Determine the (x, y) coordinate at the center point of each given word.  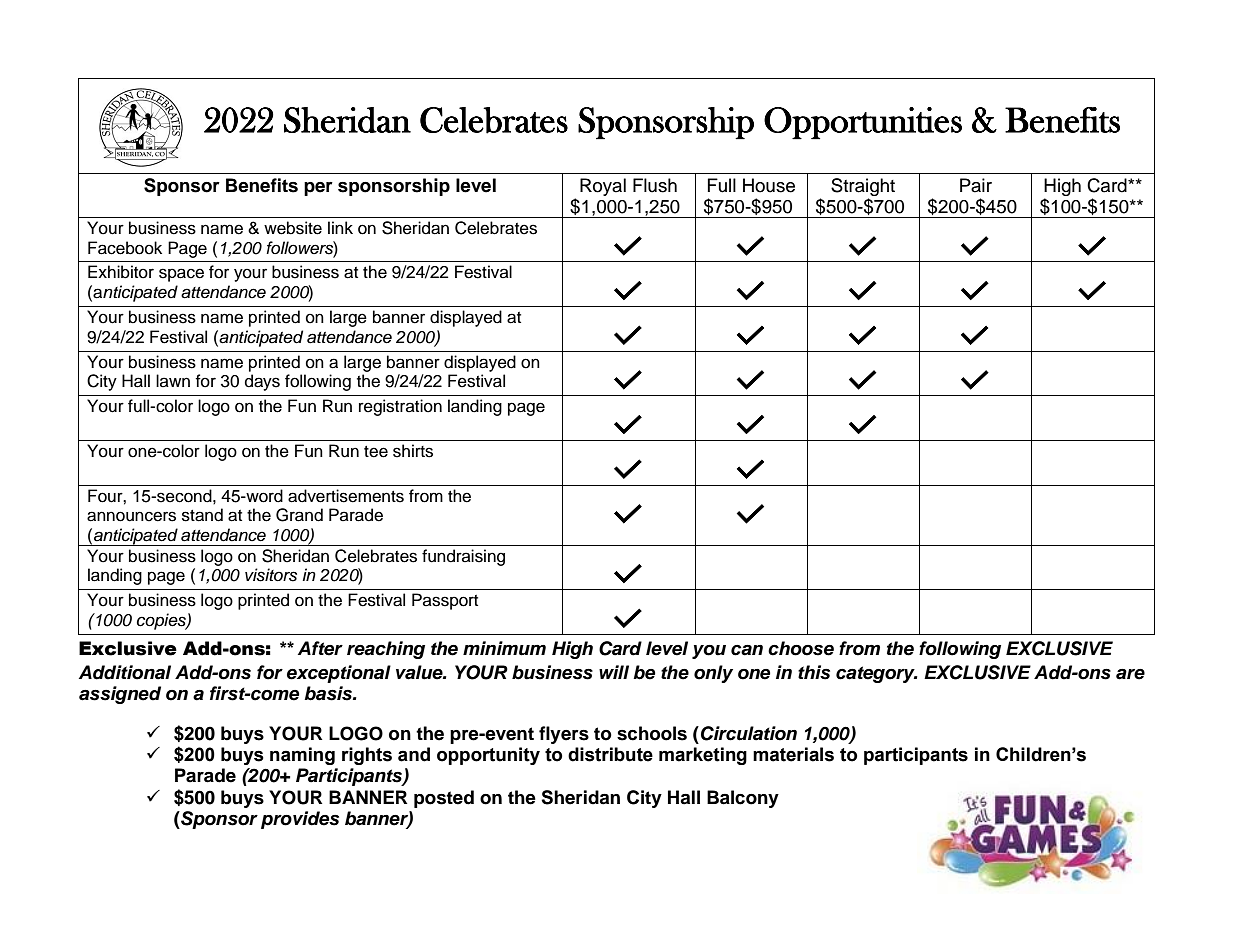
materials (793, 754)
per (318, 189)
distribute (610, 754)
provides (300, 820)
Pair (976, 185)
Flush (655, 185)
